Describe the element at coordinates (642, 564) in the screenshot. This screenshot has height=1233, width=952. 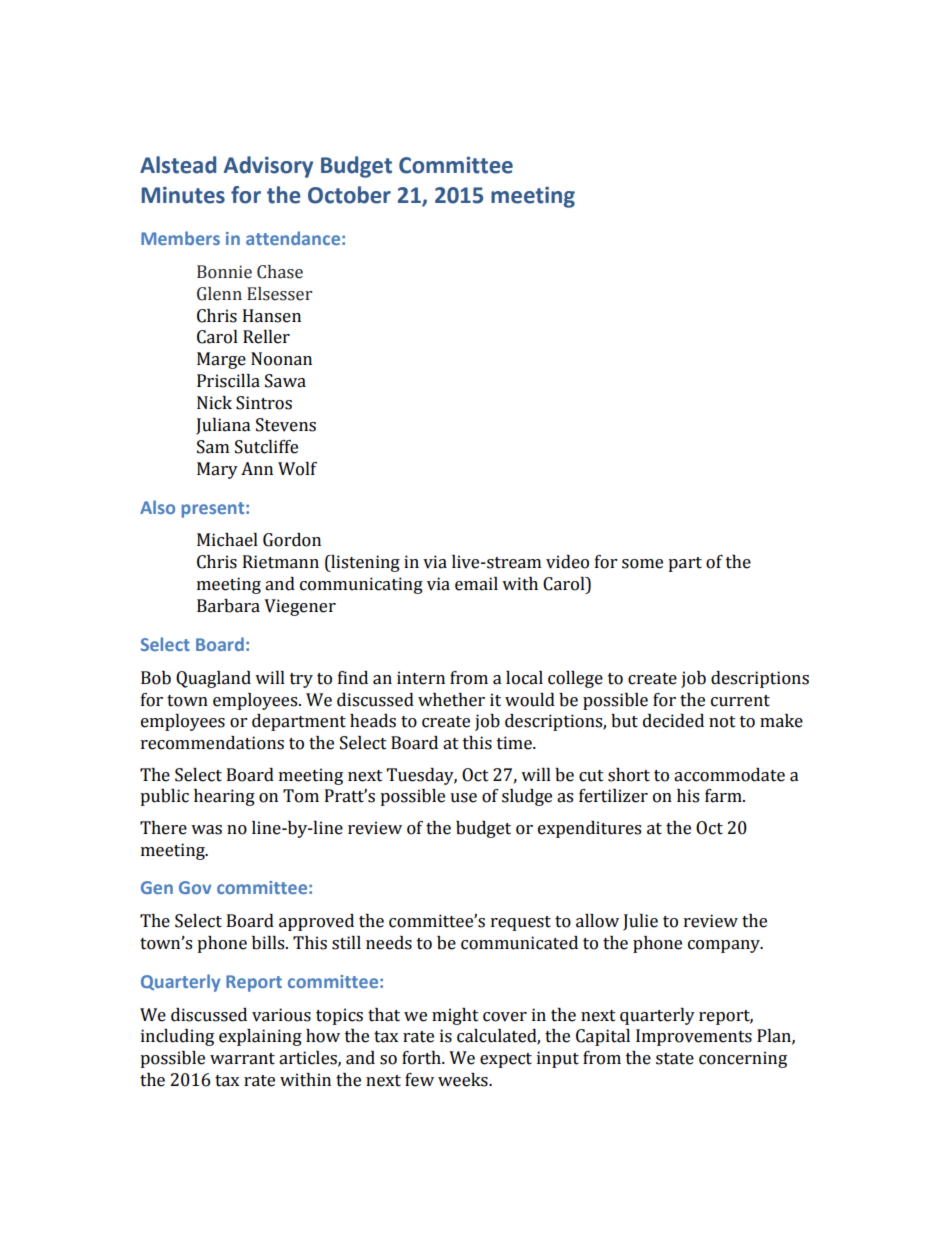
I see `some` at that location.
